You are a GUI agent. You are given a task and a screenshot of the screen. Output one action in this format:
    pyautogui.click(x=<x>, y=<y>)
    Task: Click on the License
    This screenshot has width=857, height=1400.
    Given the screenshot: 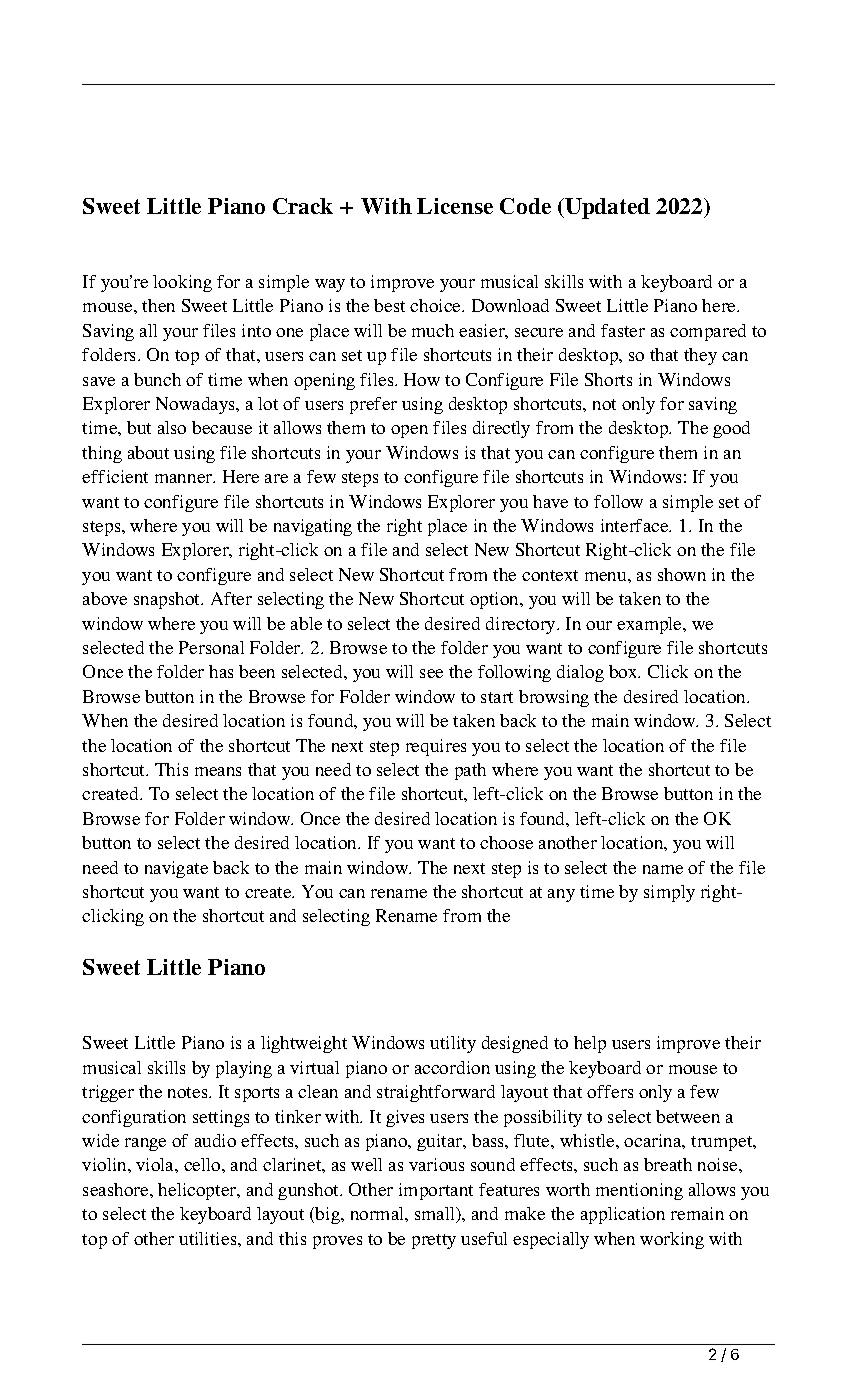 What is the action you would take?
    pyautogui.click(x=455, y=206)
